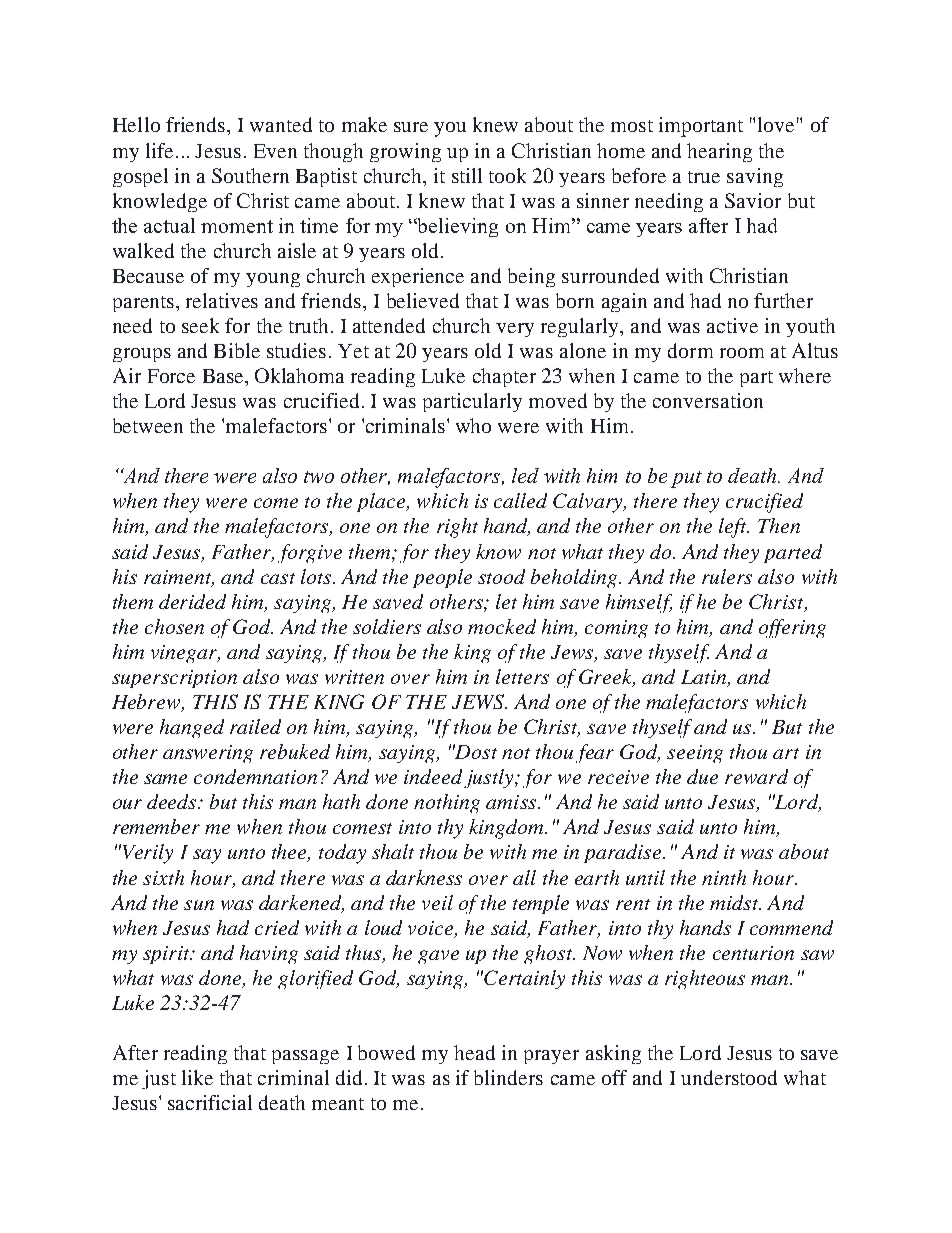 The width and height of the screenshot is (952, 1233). What do you see at coordinates (515, 330) in the screenshot?
I see `very` at bounding box center [515, 330].
